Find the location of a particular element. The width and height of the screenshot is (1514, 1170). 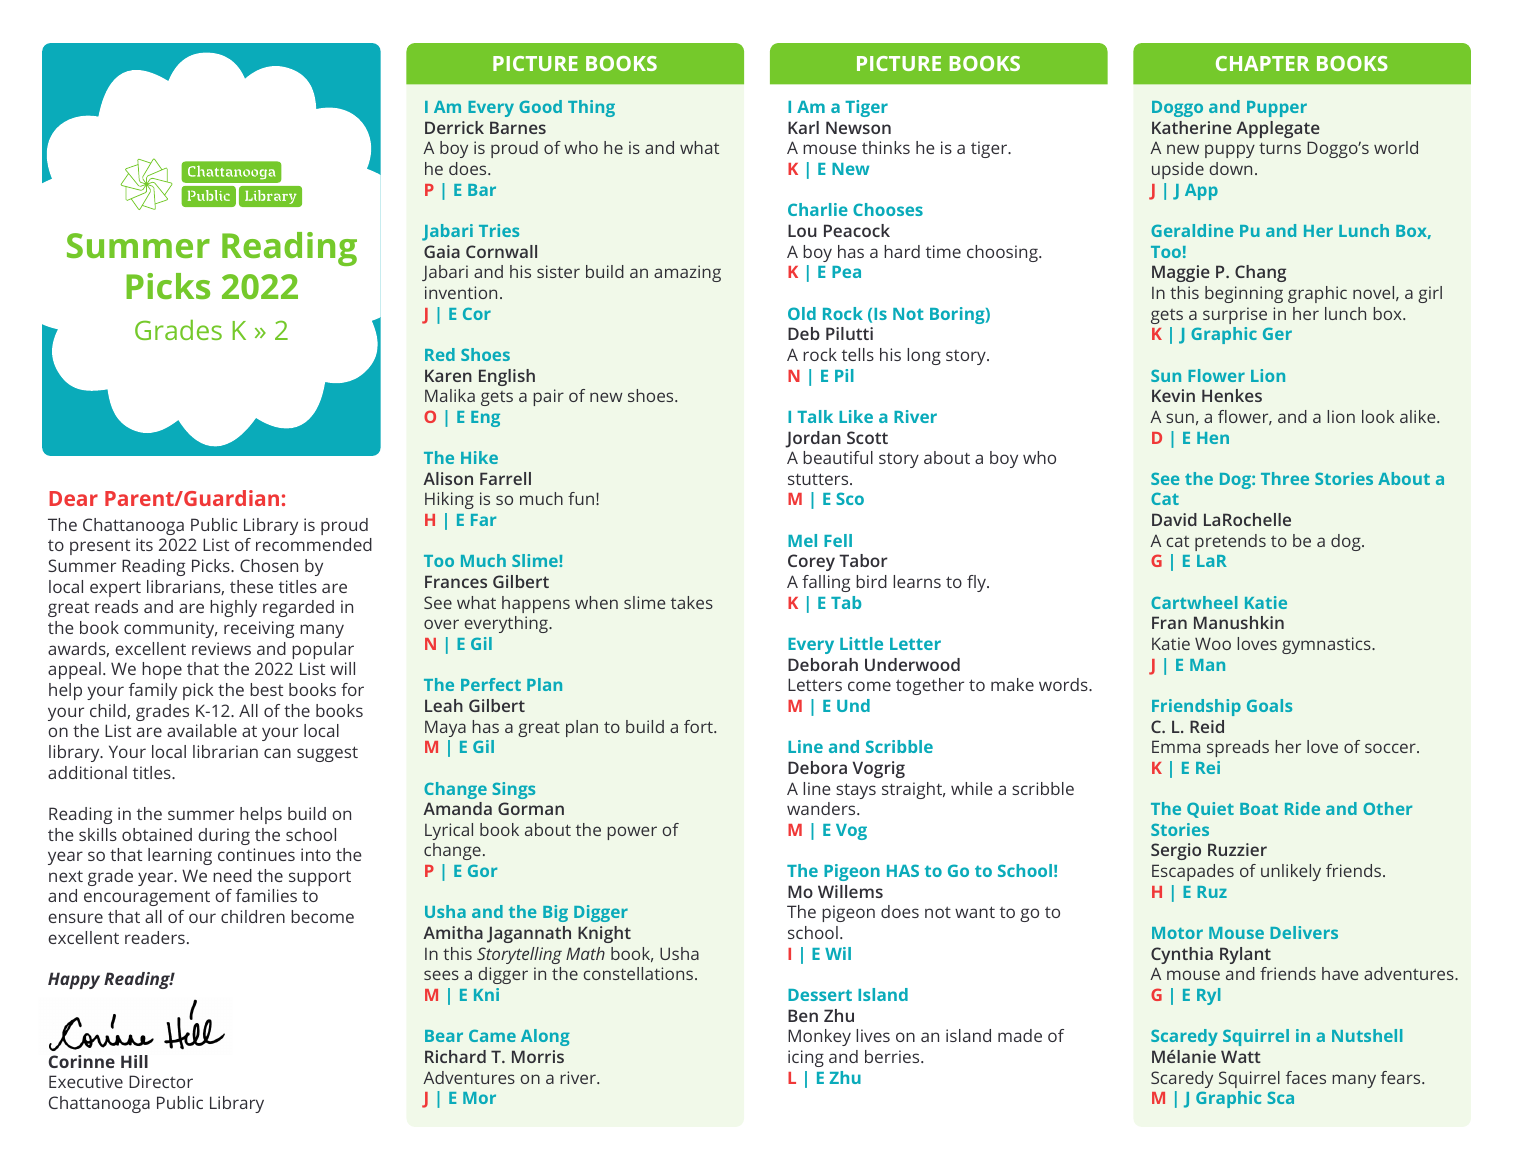

Old is located at coordinates (802, 313).
